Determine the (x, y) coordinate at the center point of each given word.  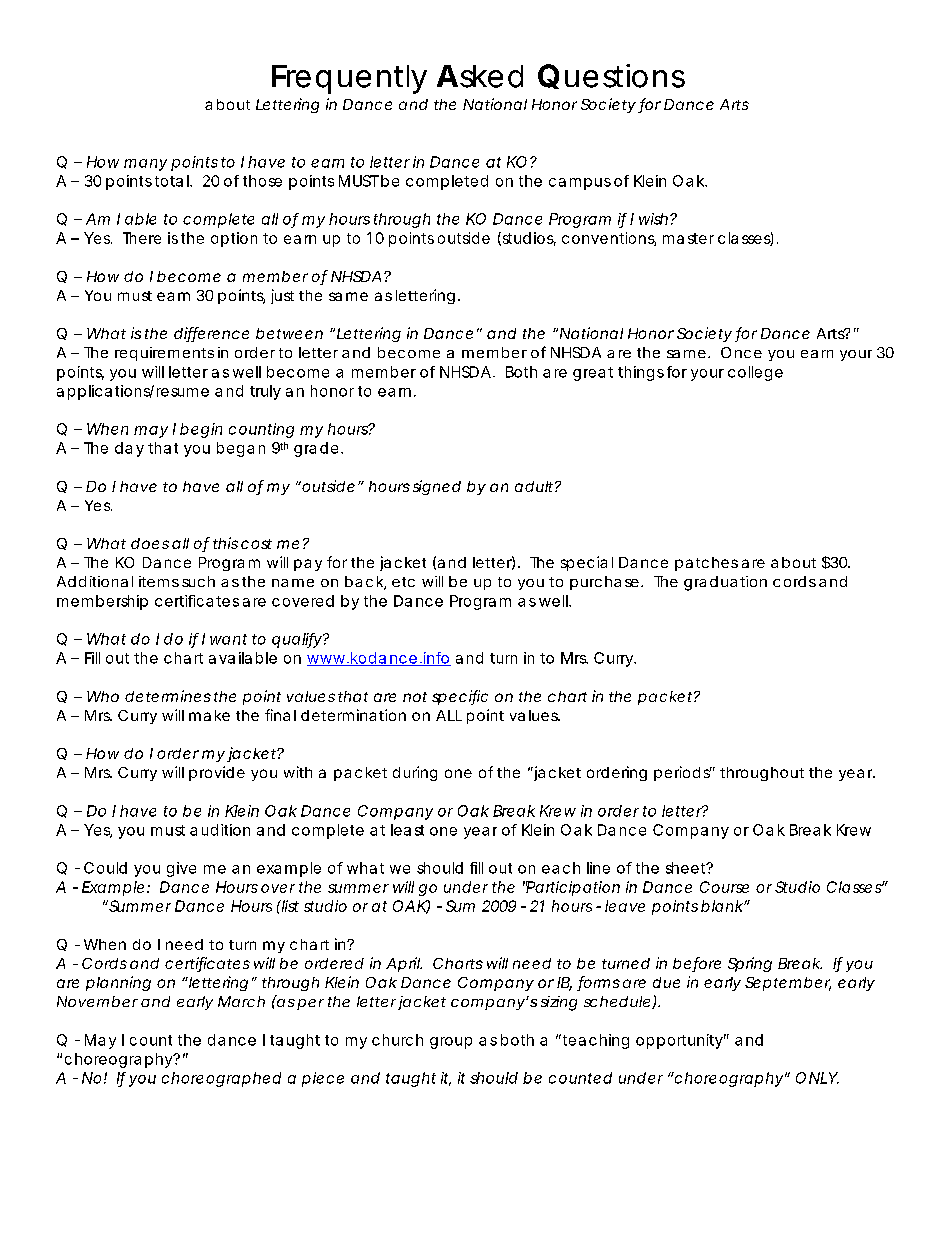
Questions (611, 76)
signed (437, 487)
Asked (480, 76)
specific (460, 697)
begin (201, 430)
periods (683, 773)
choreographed (221, 1079)
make (209, 715)
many (145, 165)
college (755, 373)
